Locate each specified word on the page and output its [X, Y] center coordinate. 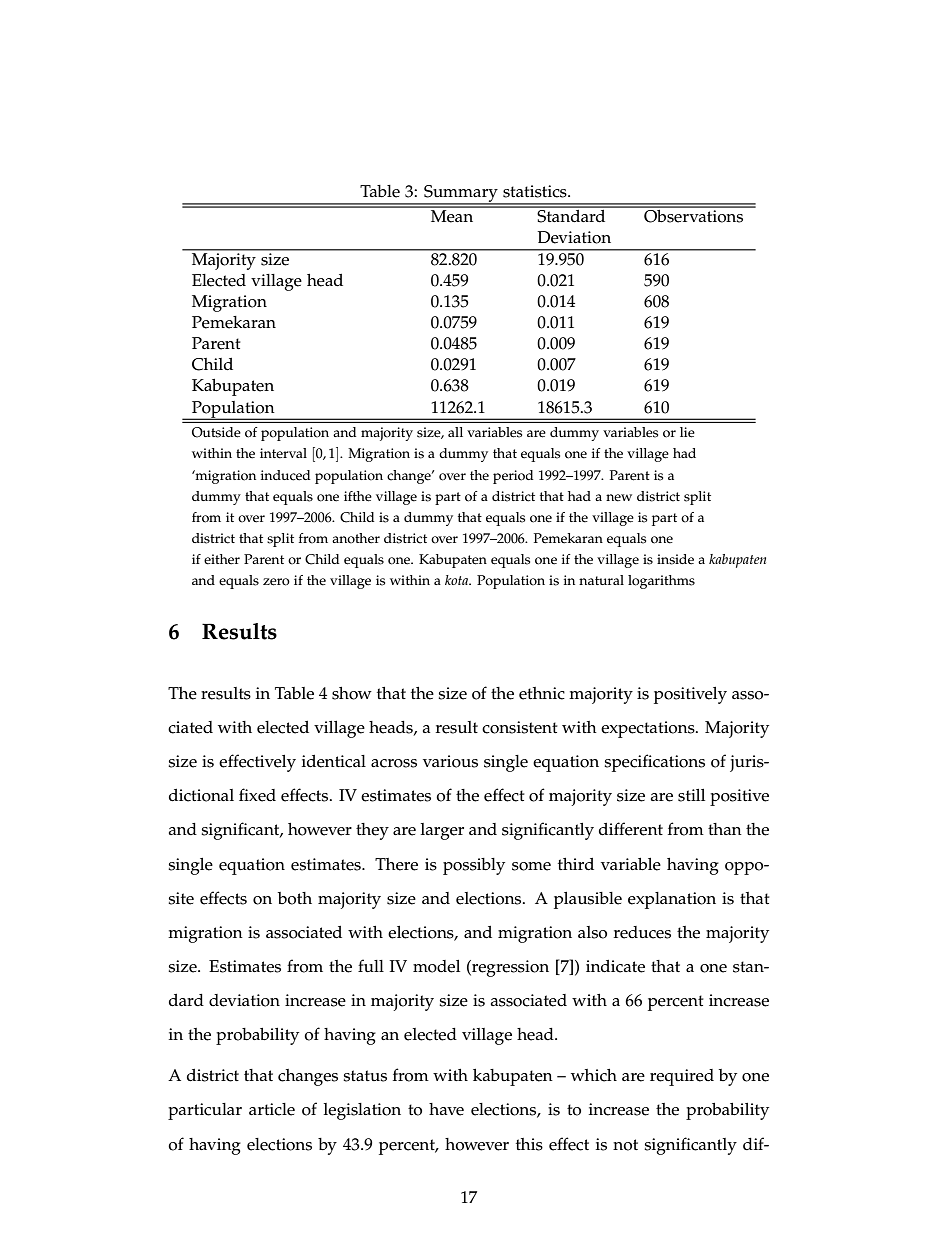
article [272, 1109]
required [682, 1077]
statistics [536, 191]
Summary [461, 195]
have [446, 1109]
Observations [694, 215]
